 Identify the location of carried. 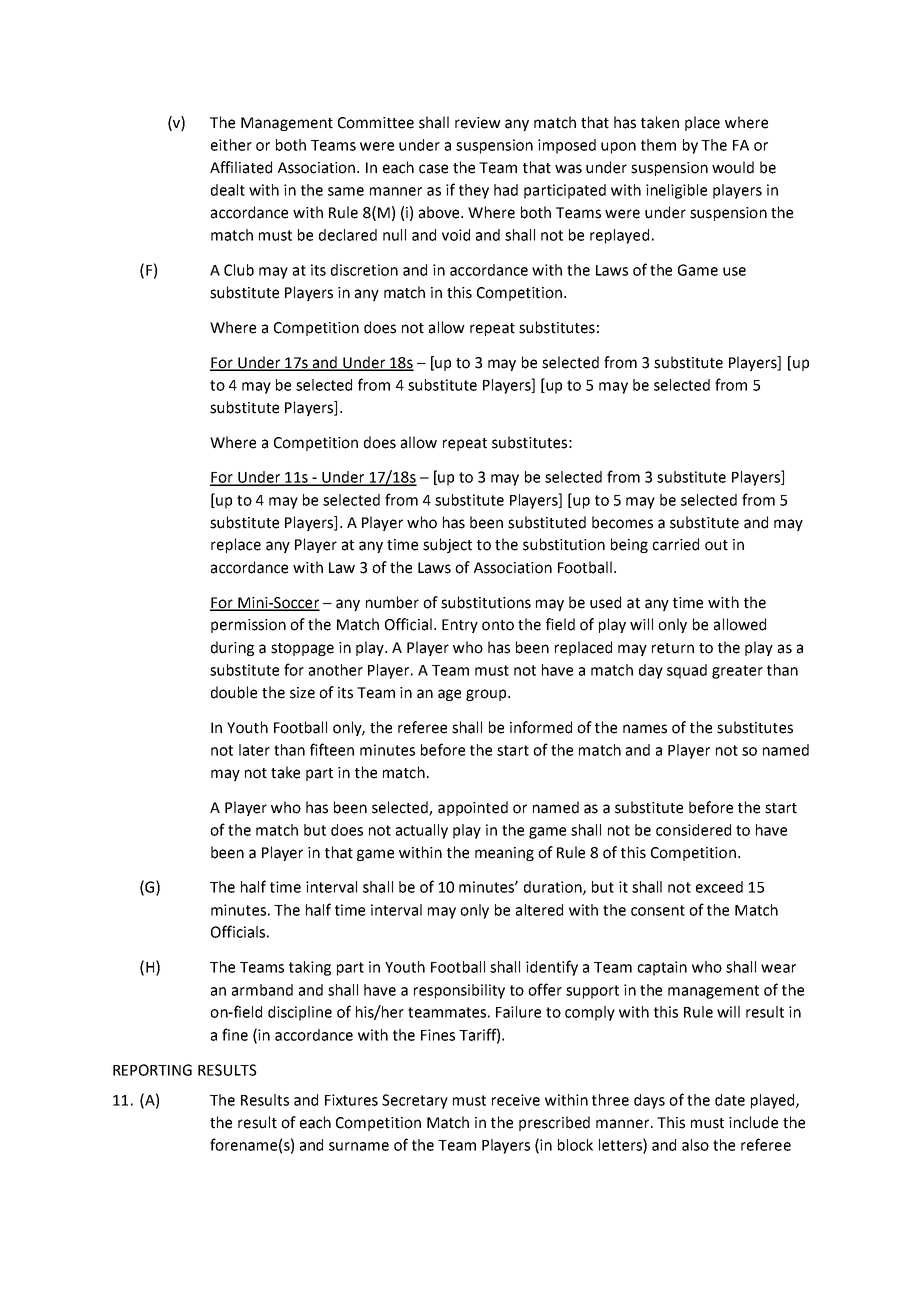
(675, 544).
